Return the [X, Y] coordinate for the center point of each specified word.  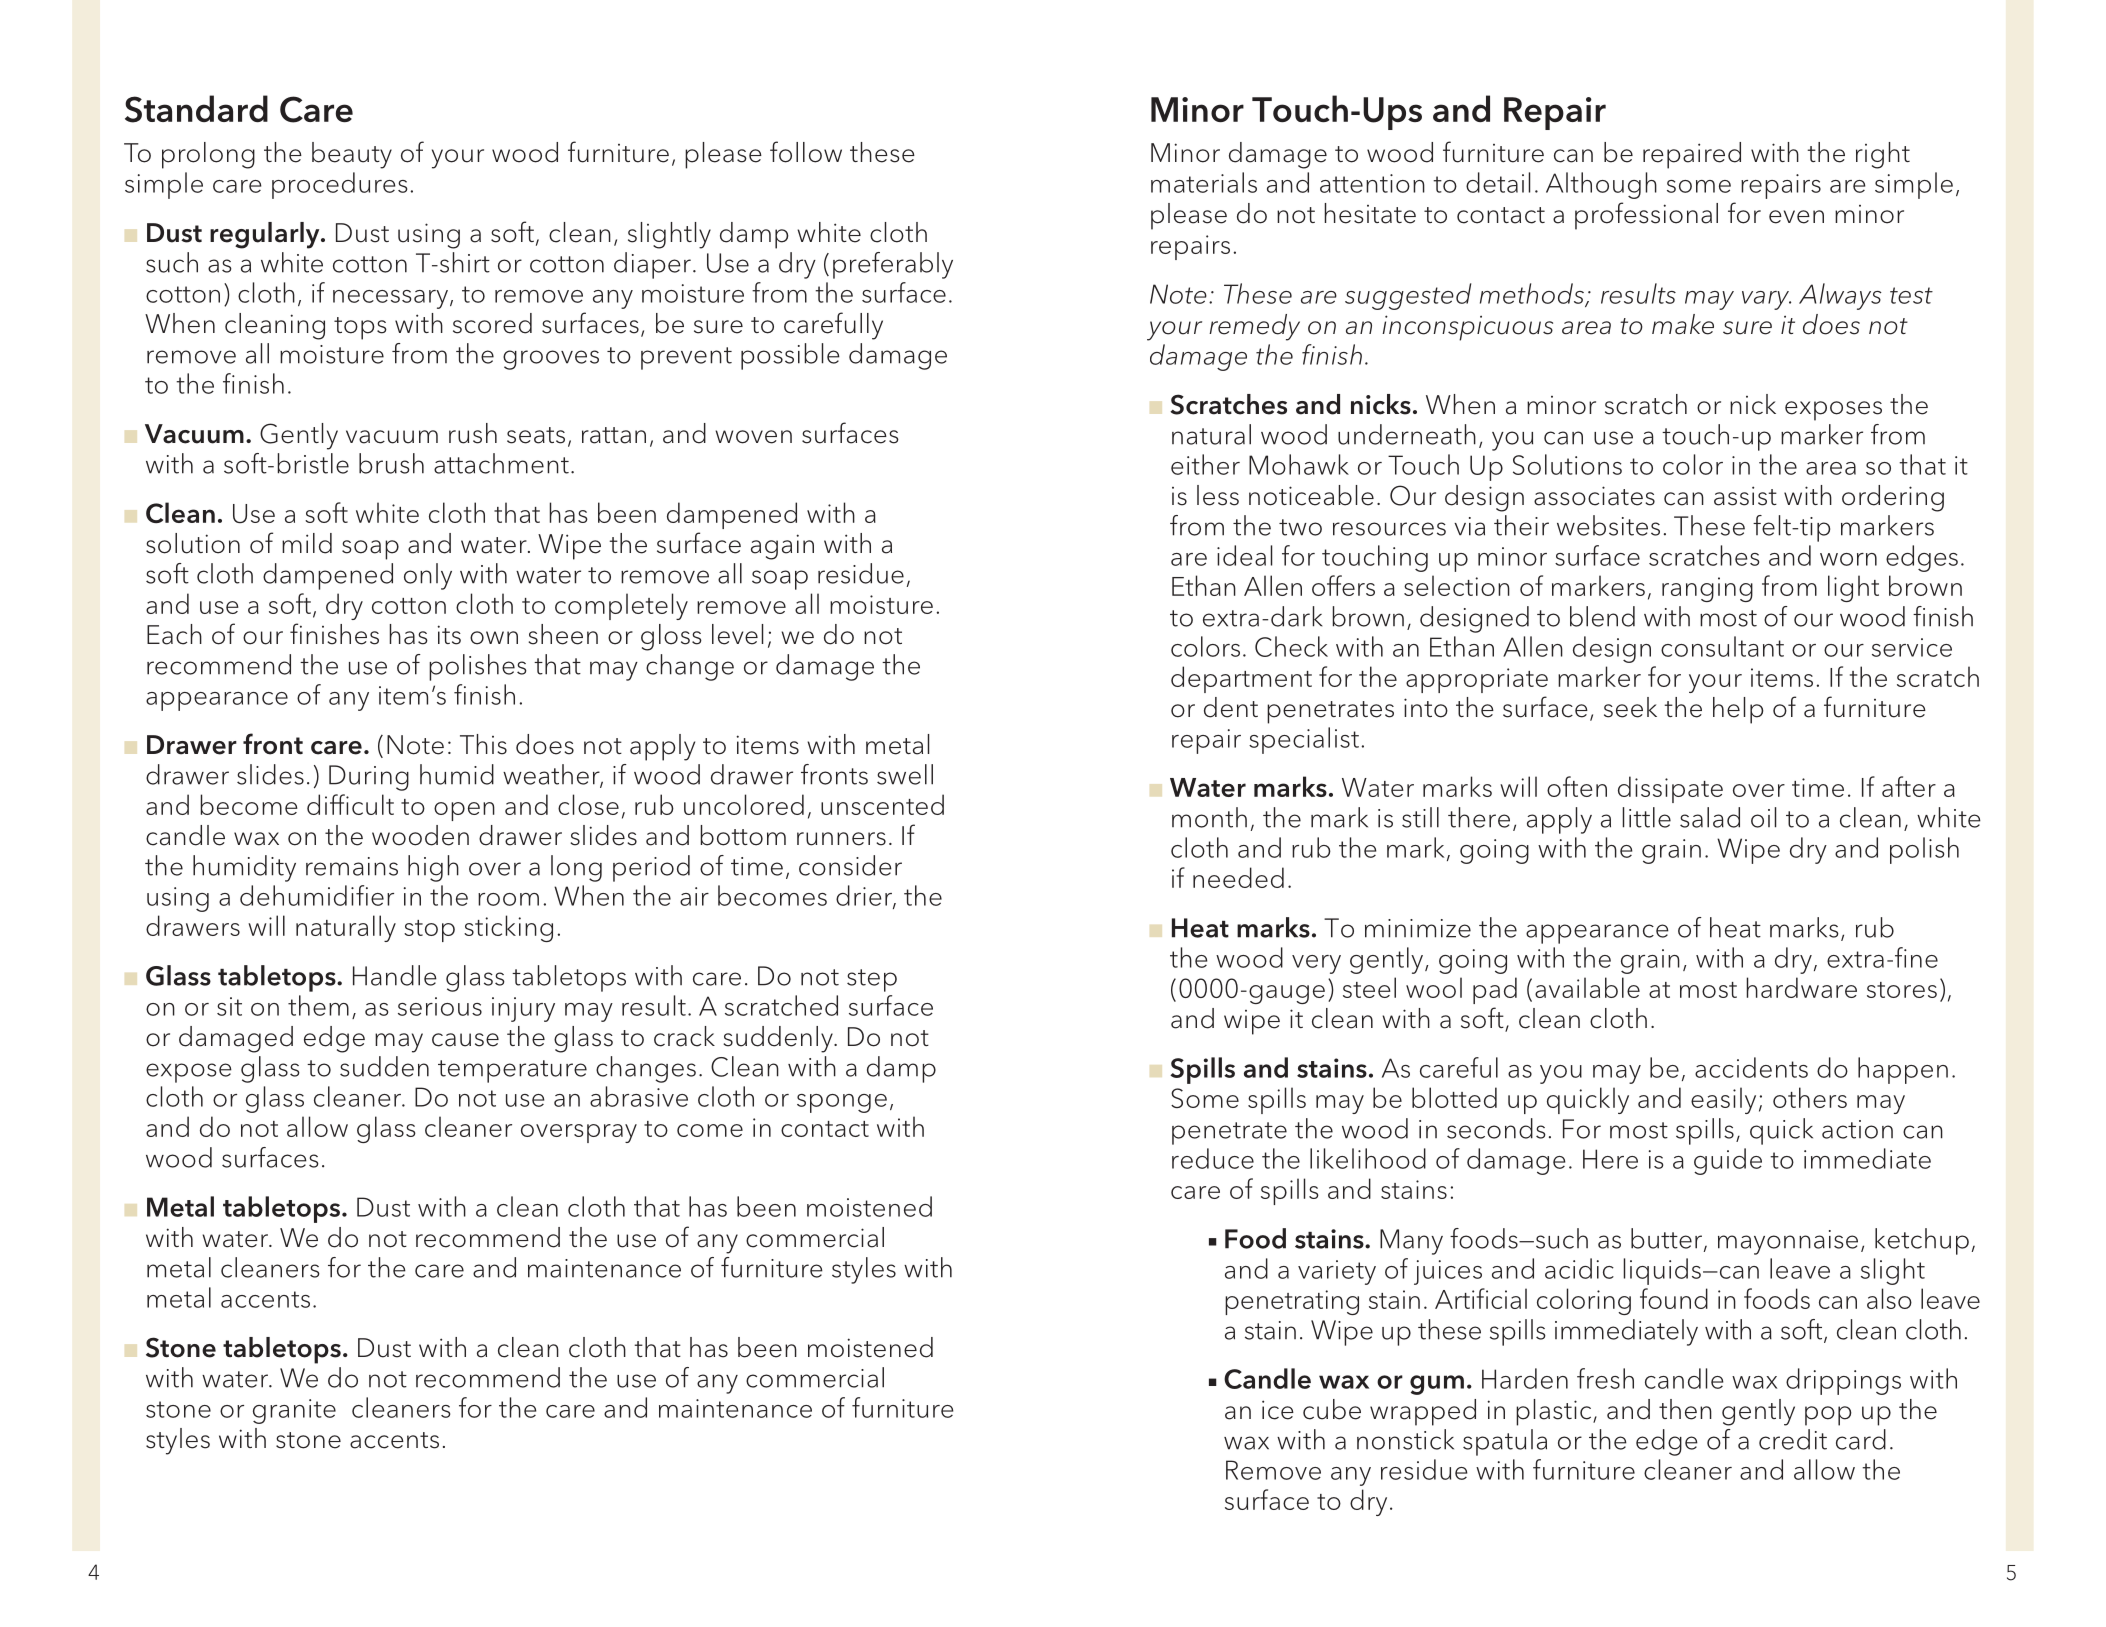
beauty [352, 155]
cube [1332, 1409]
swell [905, 774]
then [1685, 1409]
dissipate [1670, 789]
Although [1601, 185]
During [369, 778]
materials [1204, 182]
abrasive [639, 1096]
